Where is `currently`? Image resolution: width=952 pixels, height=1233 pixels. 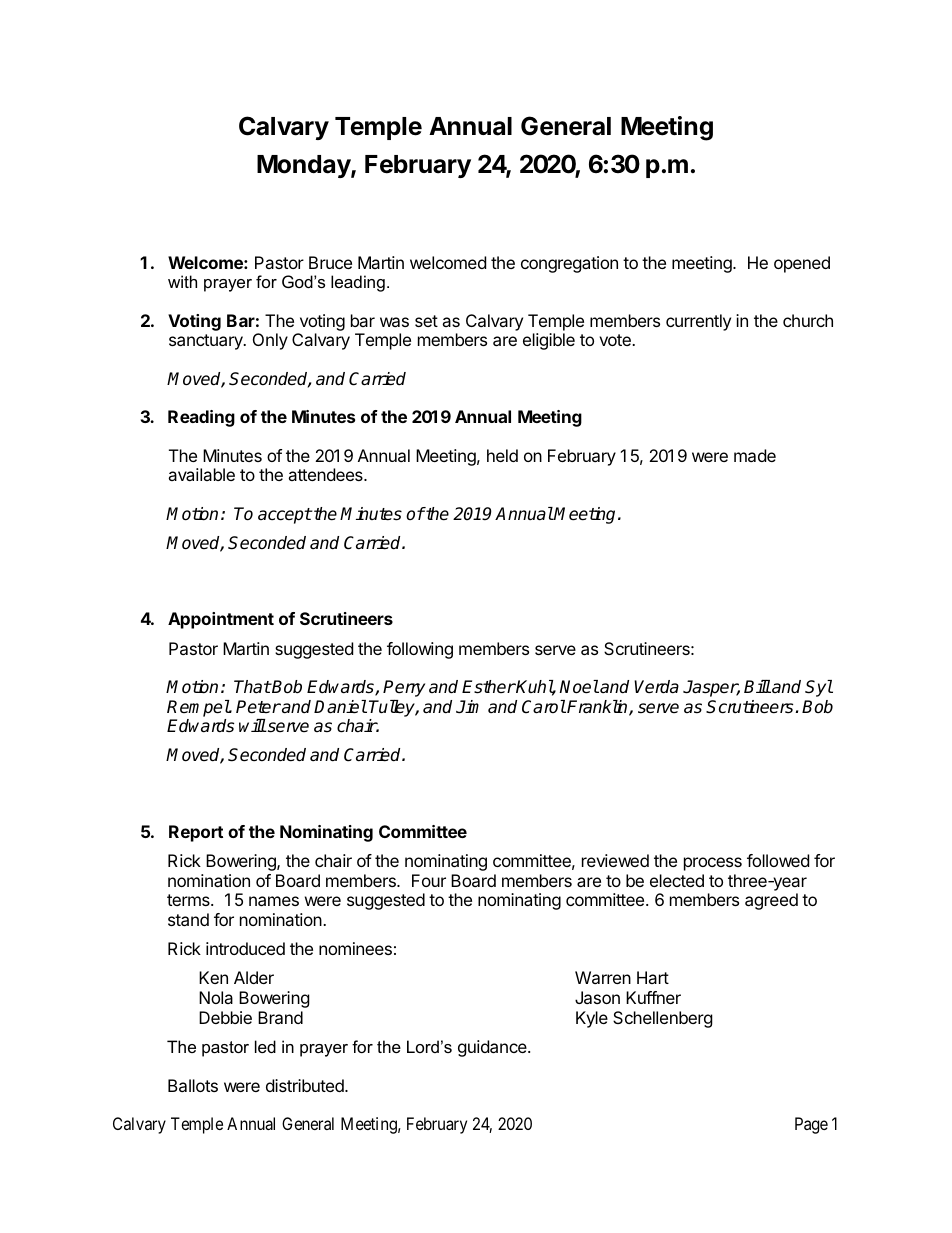
currently is located at coordinates (698, 322).
